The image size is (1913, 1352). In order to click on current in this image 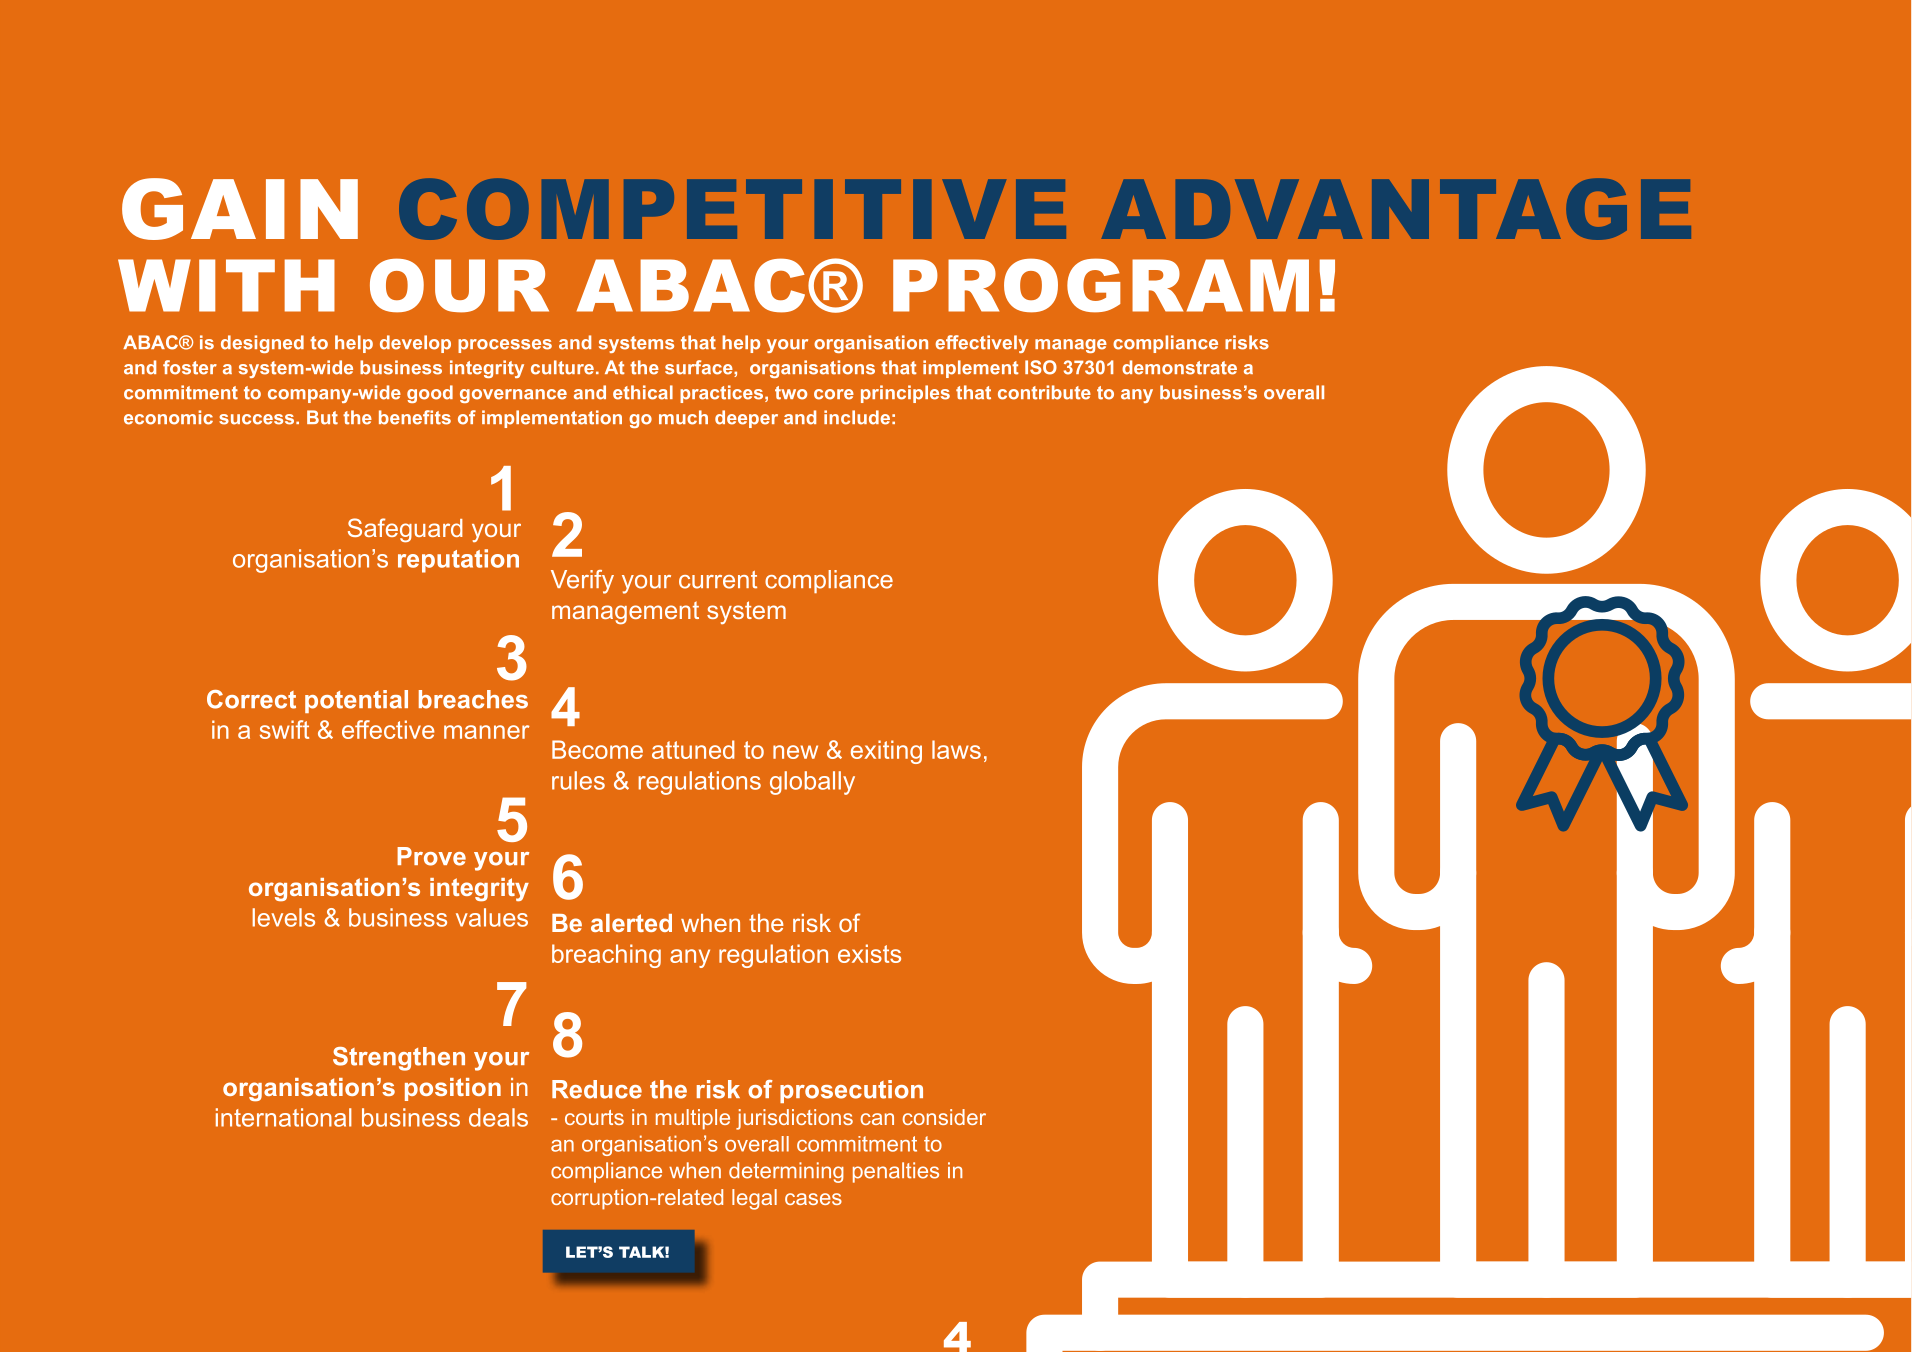, I will do `click(718, 580)`.
